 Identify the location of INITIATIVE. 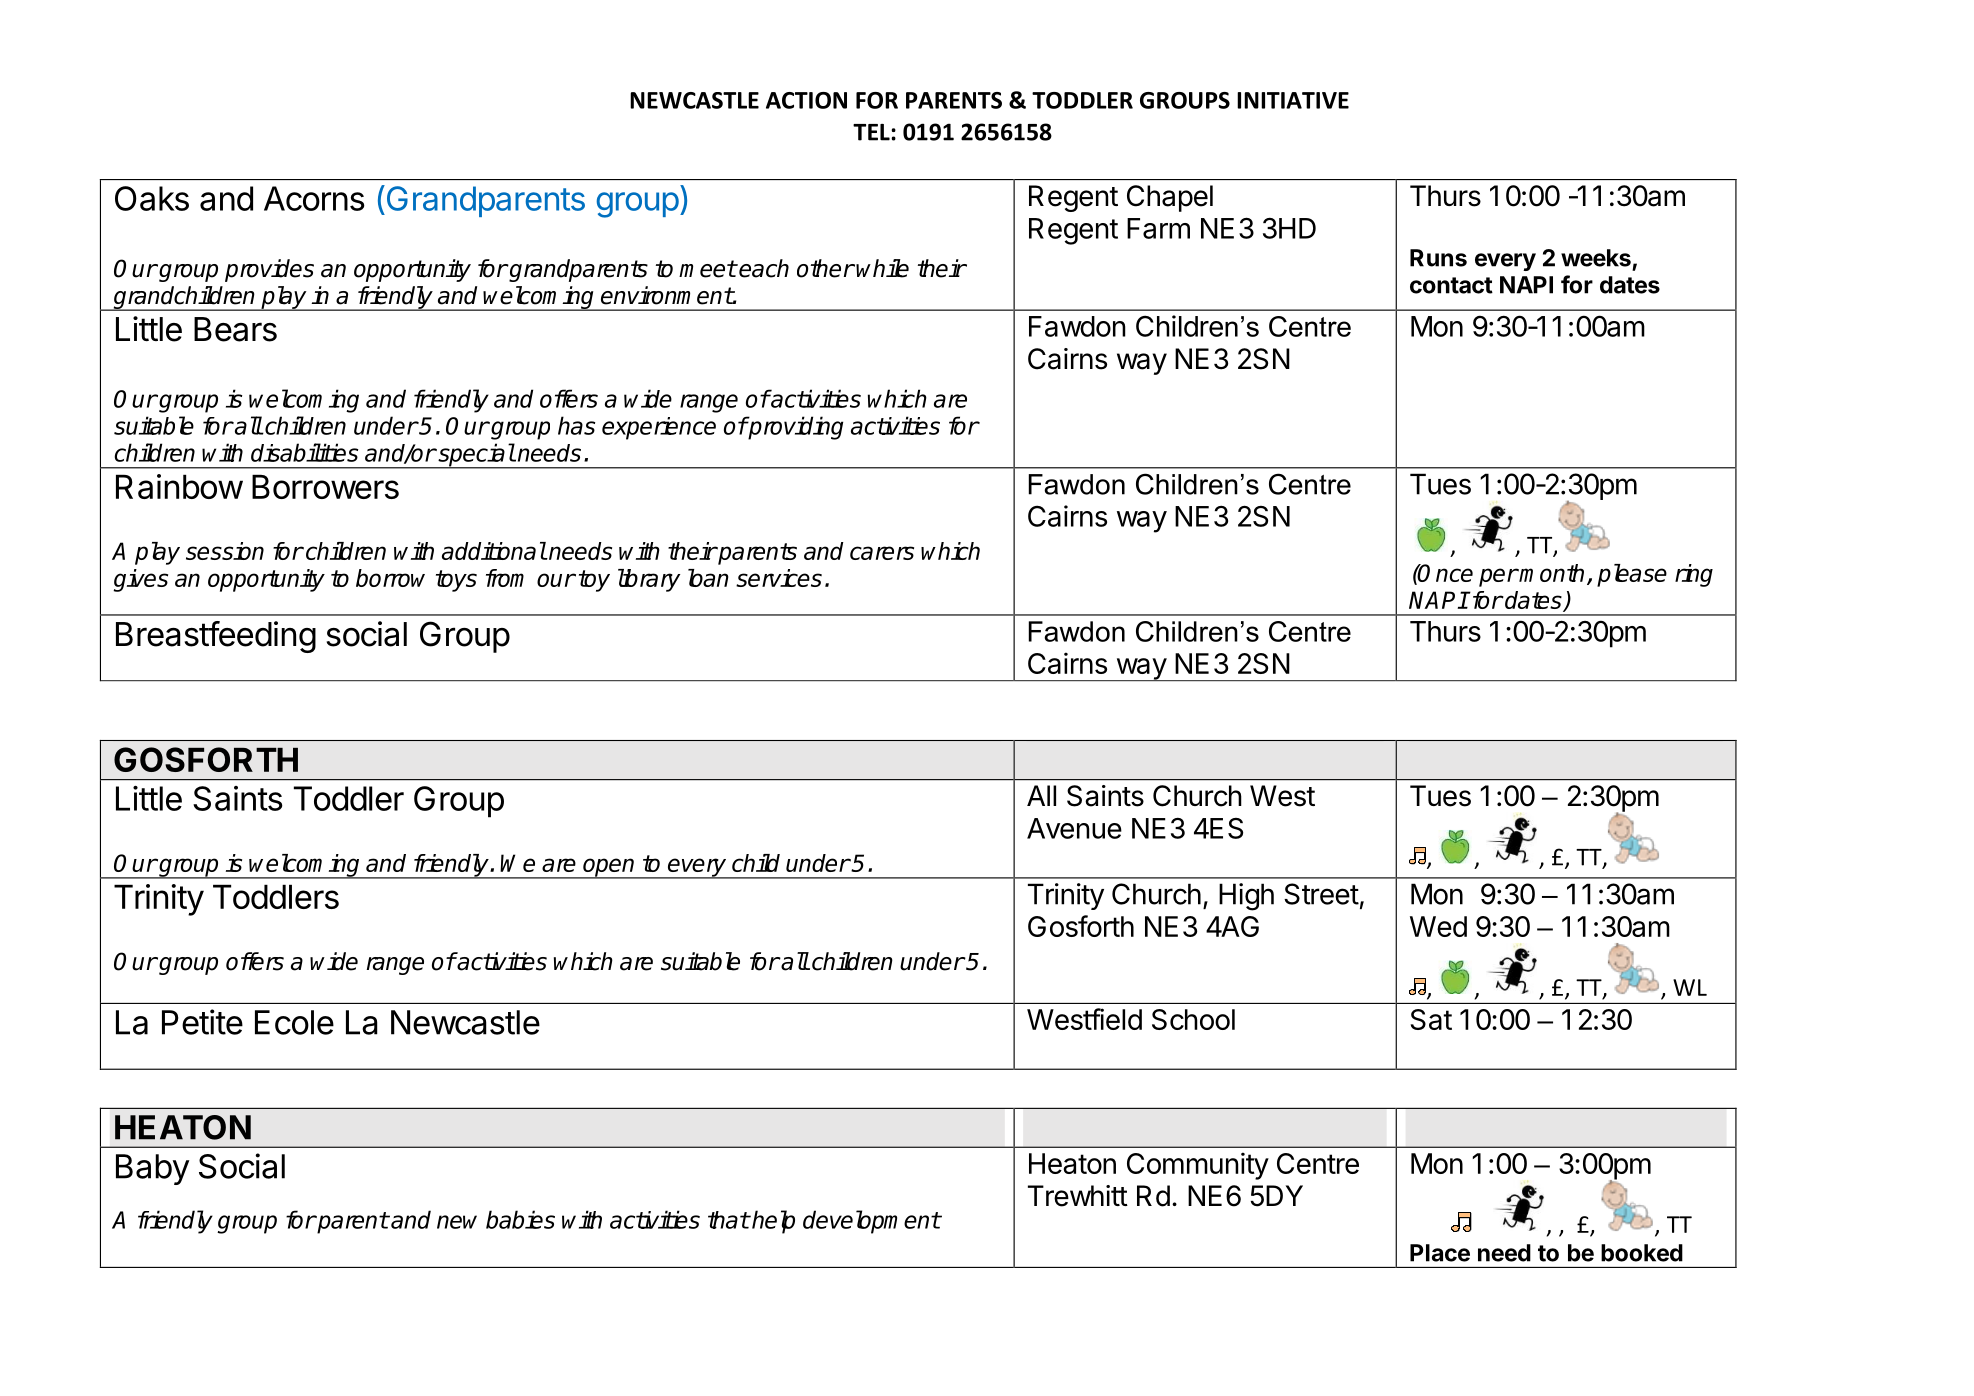
(1293, 100).
